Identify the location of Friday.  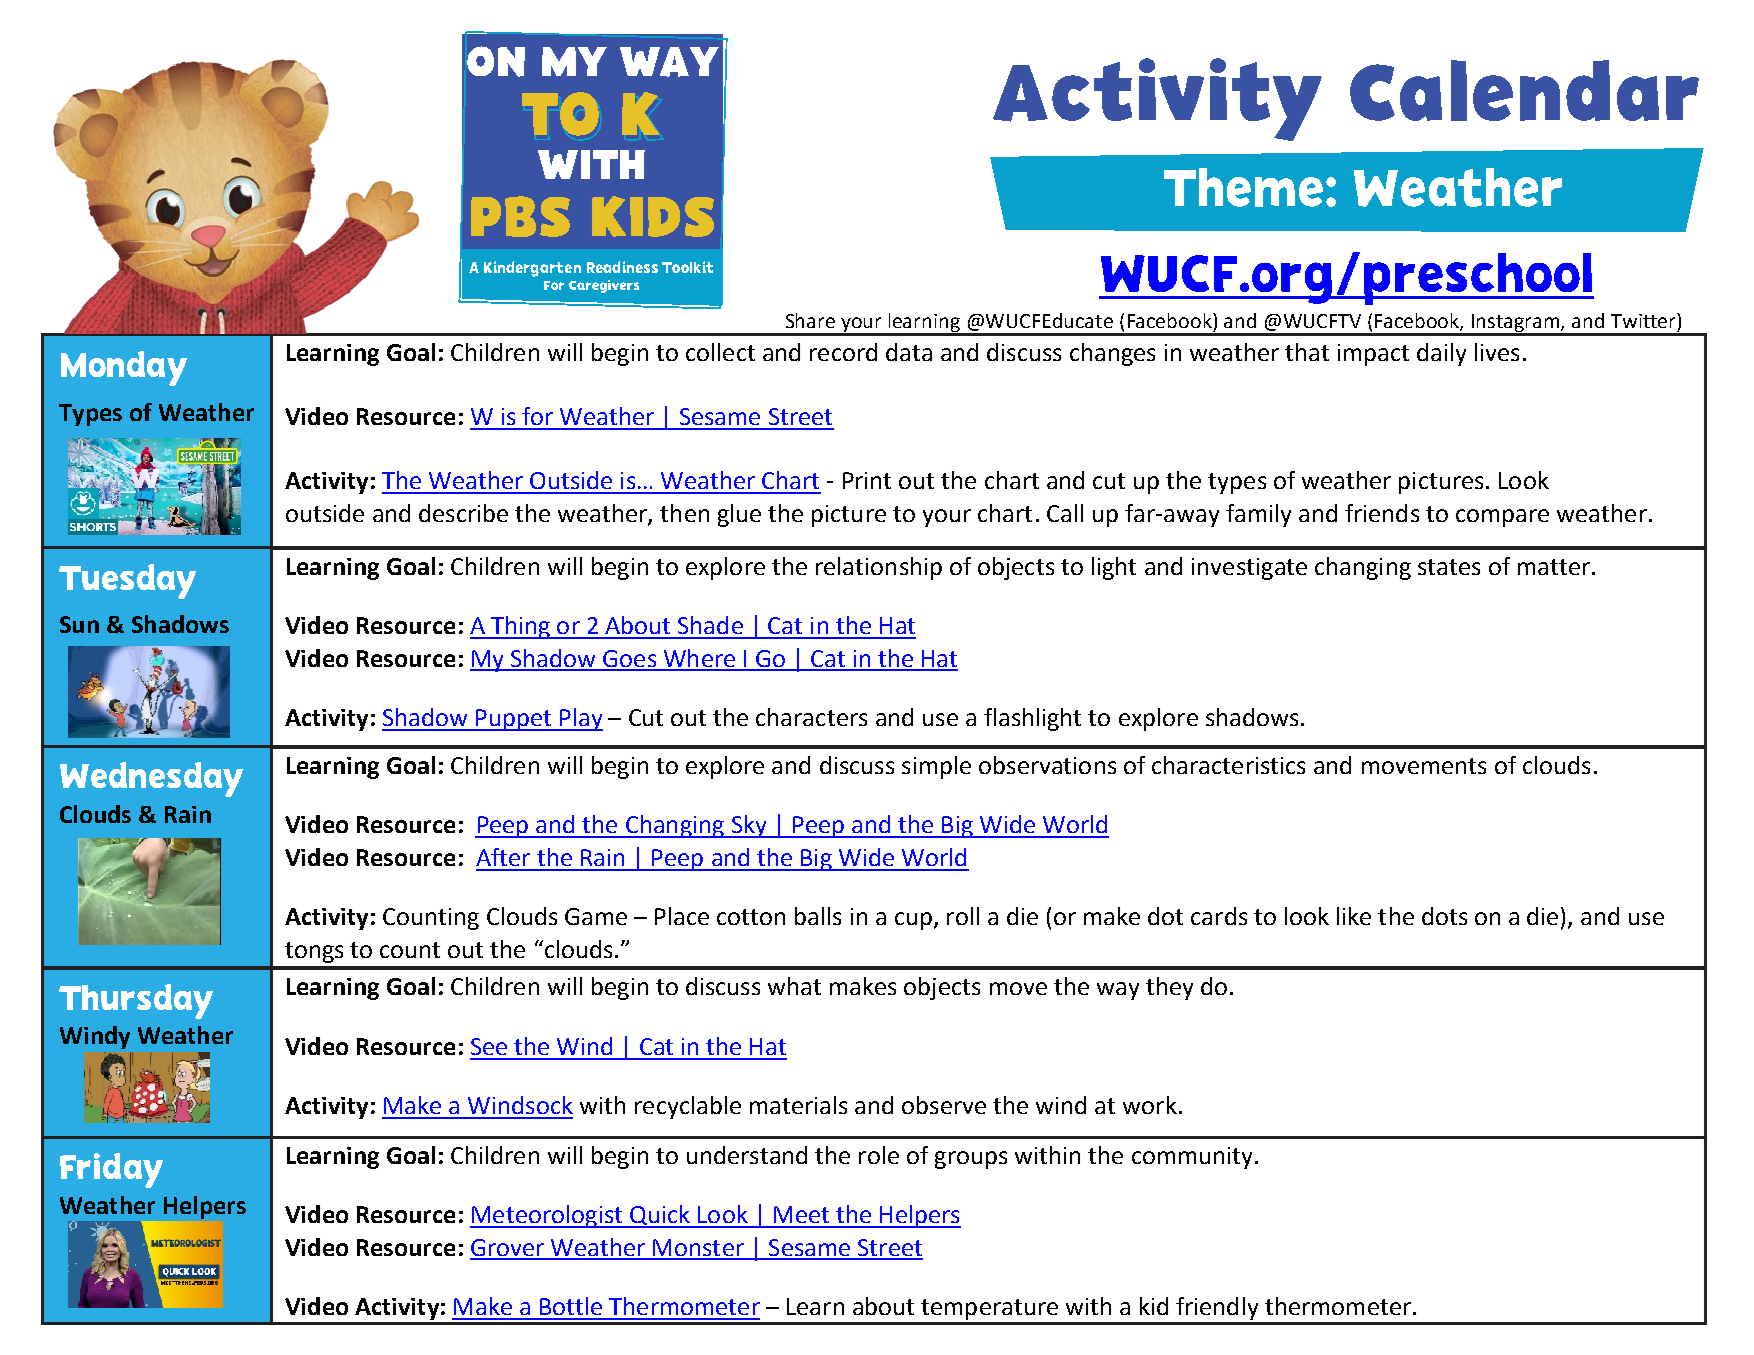
(111, 1170).
